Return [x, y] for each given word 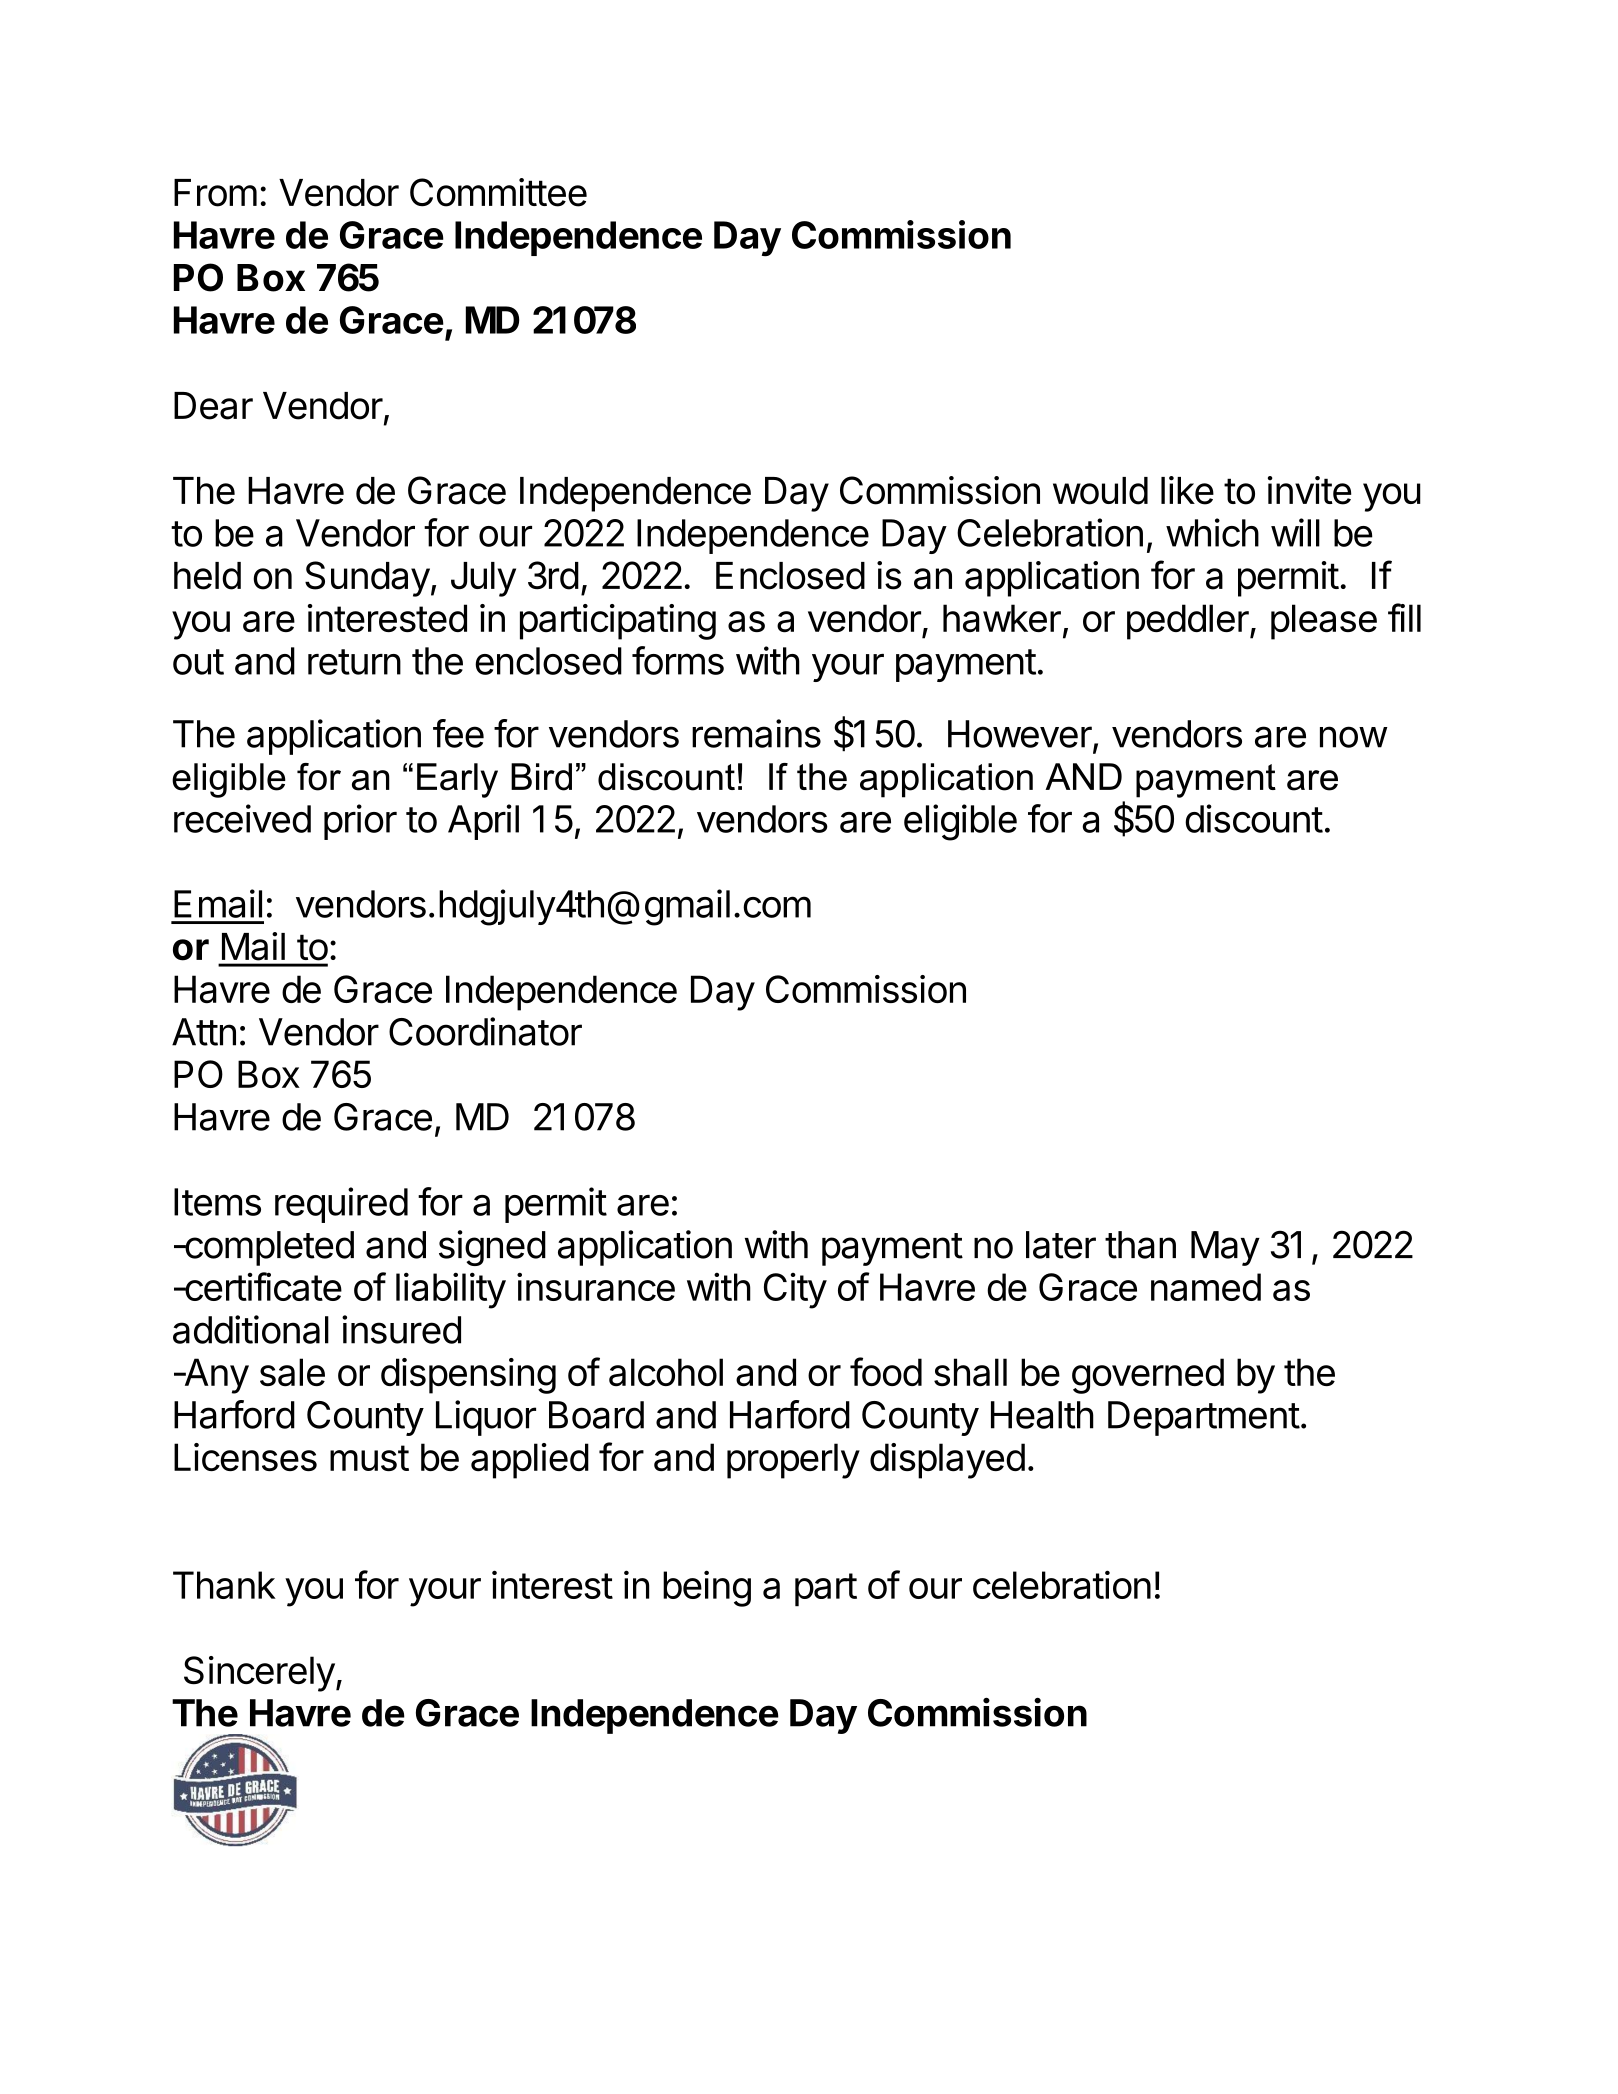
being [707, 1588]
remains [756, 733]
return [354, 662]
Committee [498, 192]
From [215, 193]
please [1324, 622]
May [1225, 1248]
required [341, 1205]
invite [1310, 490]
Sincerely [259, 1674]
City [795, 1291]
